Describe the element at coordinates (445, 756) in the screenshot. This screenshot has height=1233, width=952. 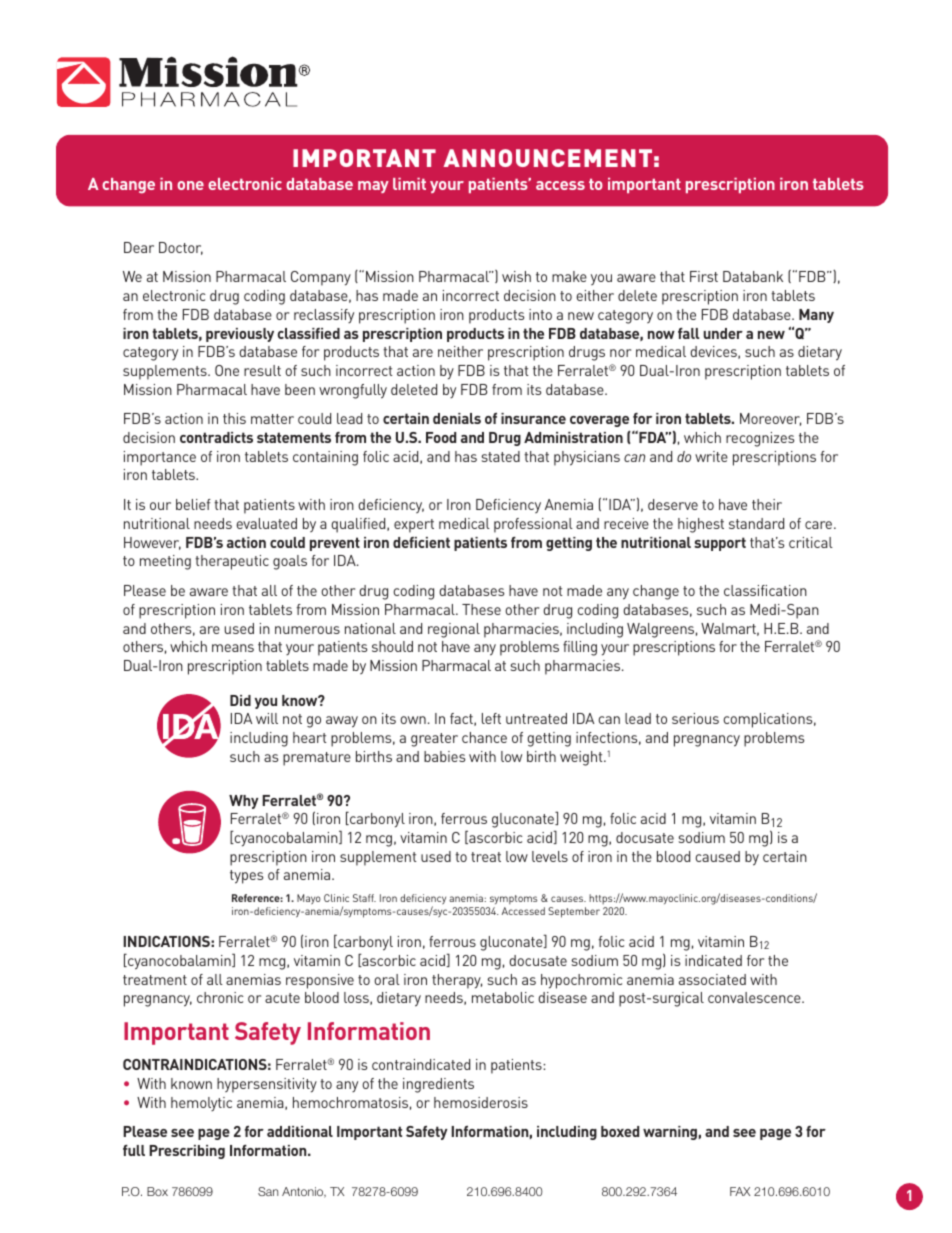
I see `babies` at that location.
